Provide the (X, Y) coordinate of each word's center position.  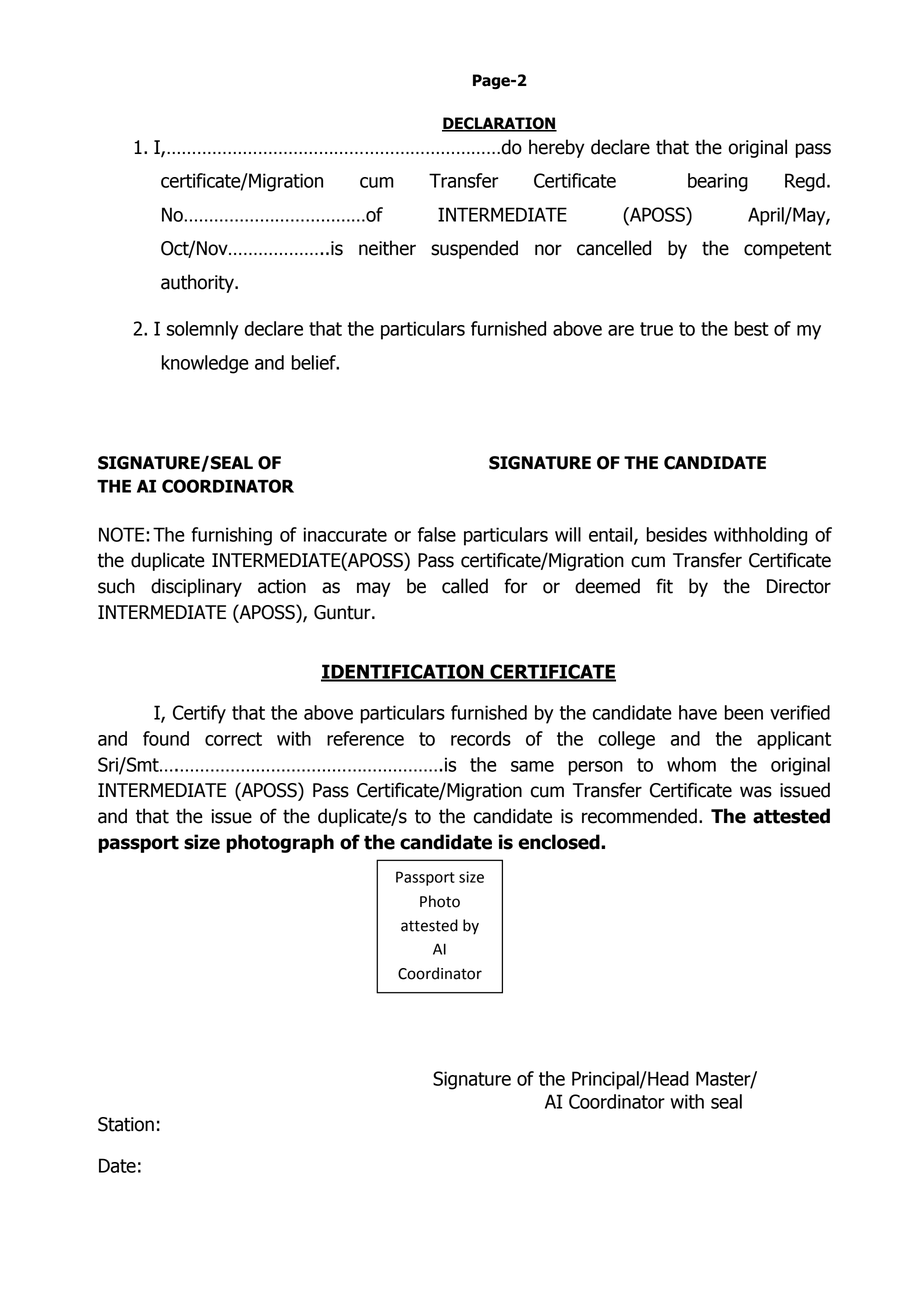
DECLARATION (499, 124)
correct (233, 739)
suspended (474, 249)
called (465, 586)
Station (126, 1124)
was (756, 792)
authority (198, 283)
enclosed (560, 842)
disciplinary (196, 587)
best (752, 328)
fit (664, 586)
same (532, 766)
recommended (639, 816)
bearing (718, 182)
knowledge (205, 364)
